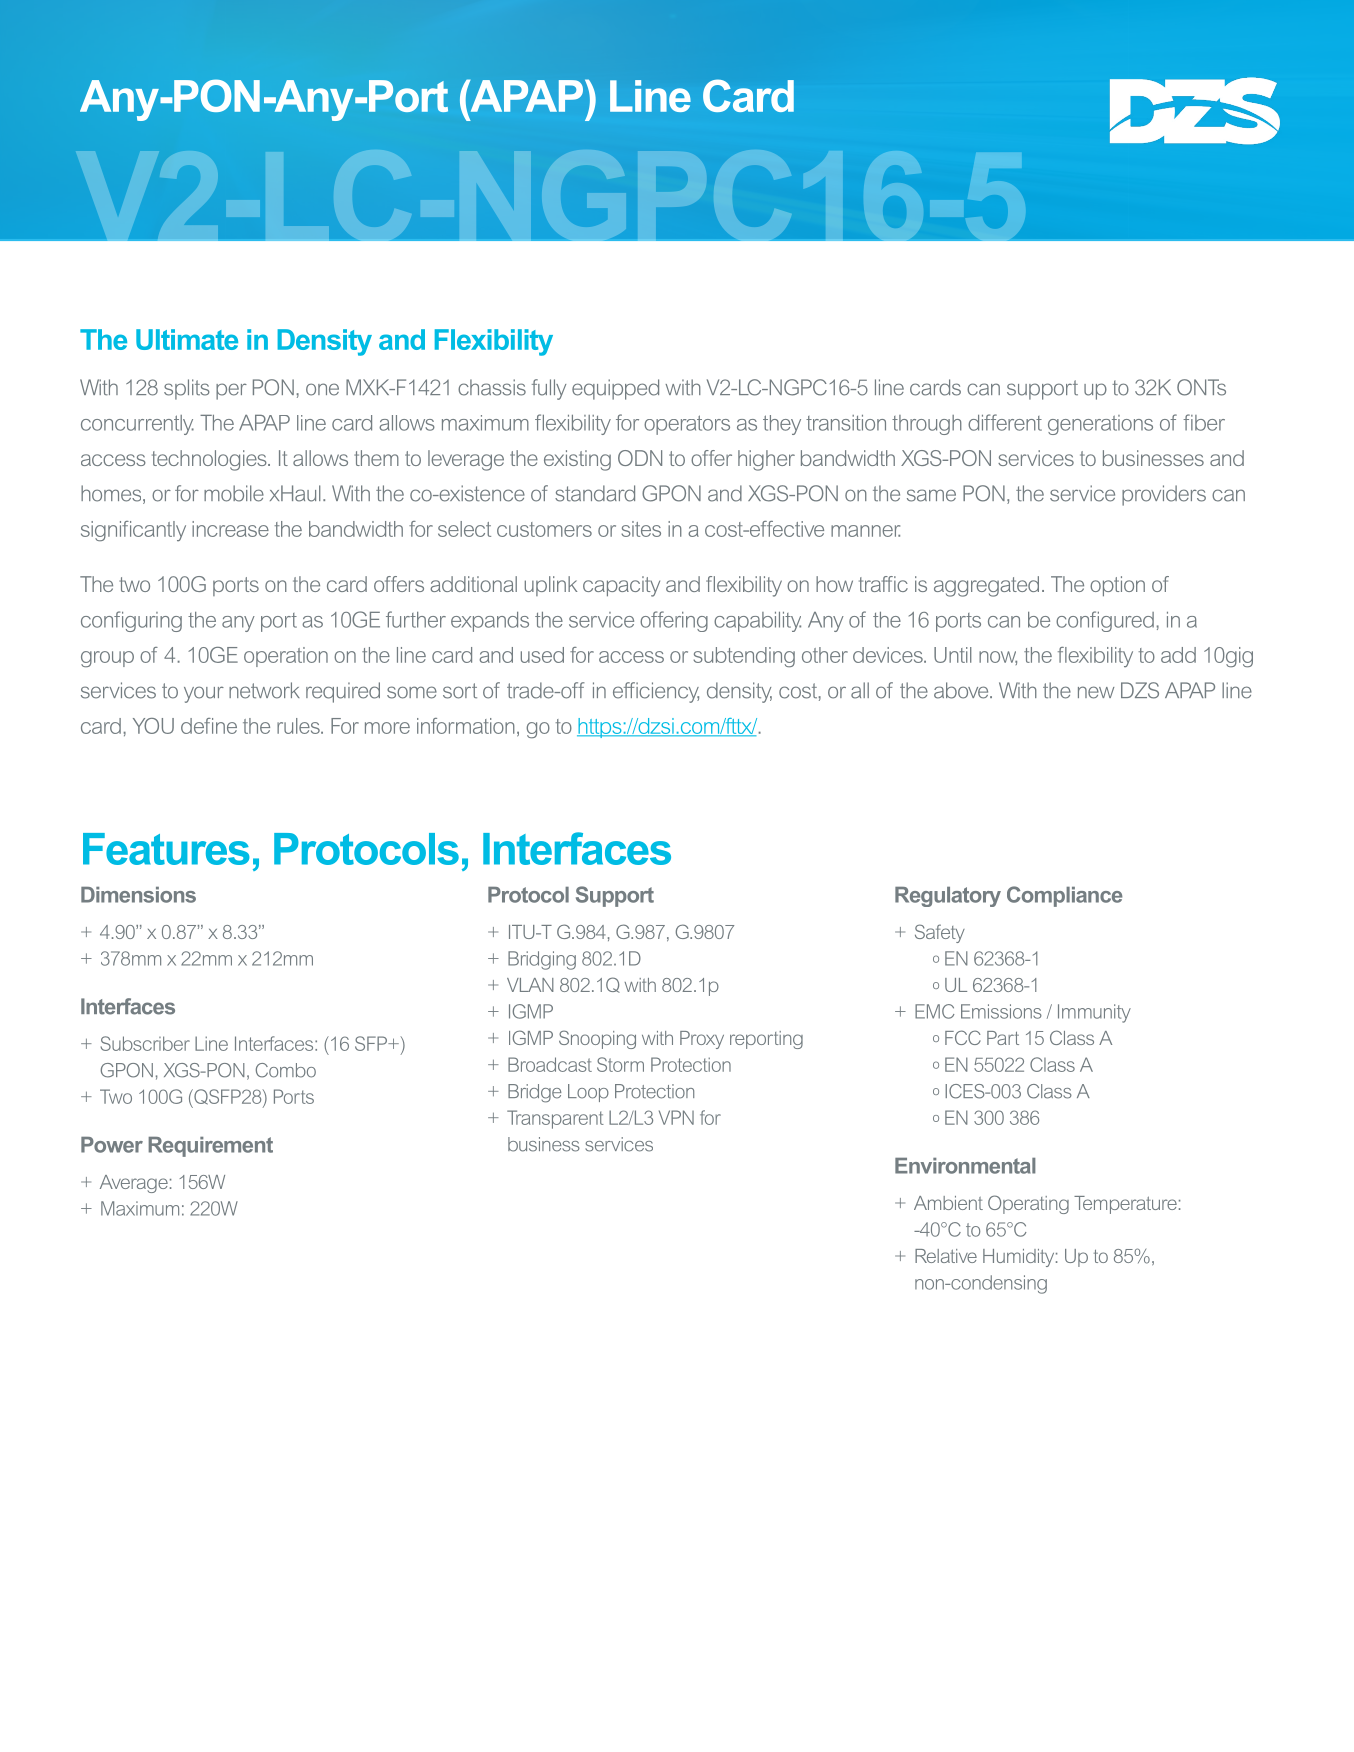 The height and width of the image is (1752, 1354). What do you see at coordinates (187, 389) in the image?
I see `splits` at bounding box center [187, 389].
